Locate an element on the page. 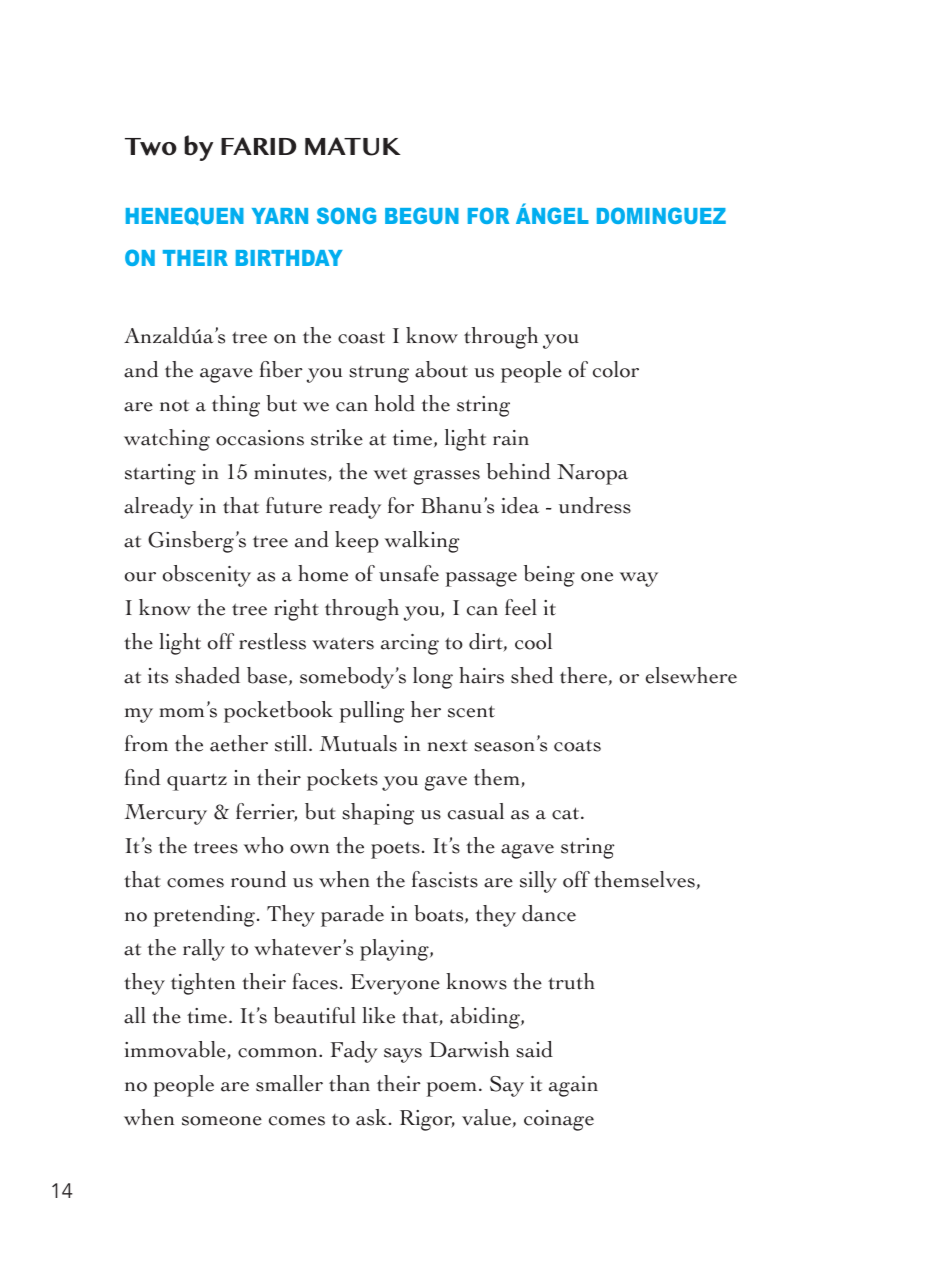 The width and height of the document is (952, 1275). Two is located at coordinates (151, 147).
